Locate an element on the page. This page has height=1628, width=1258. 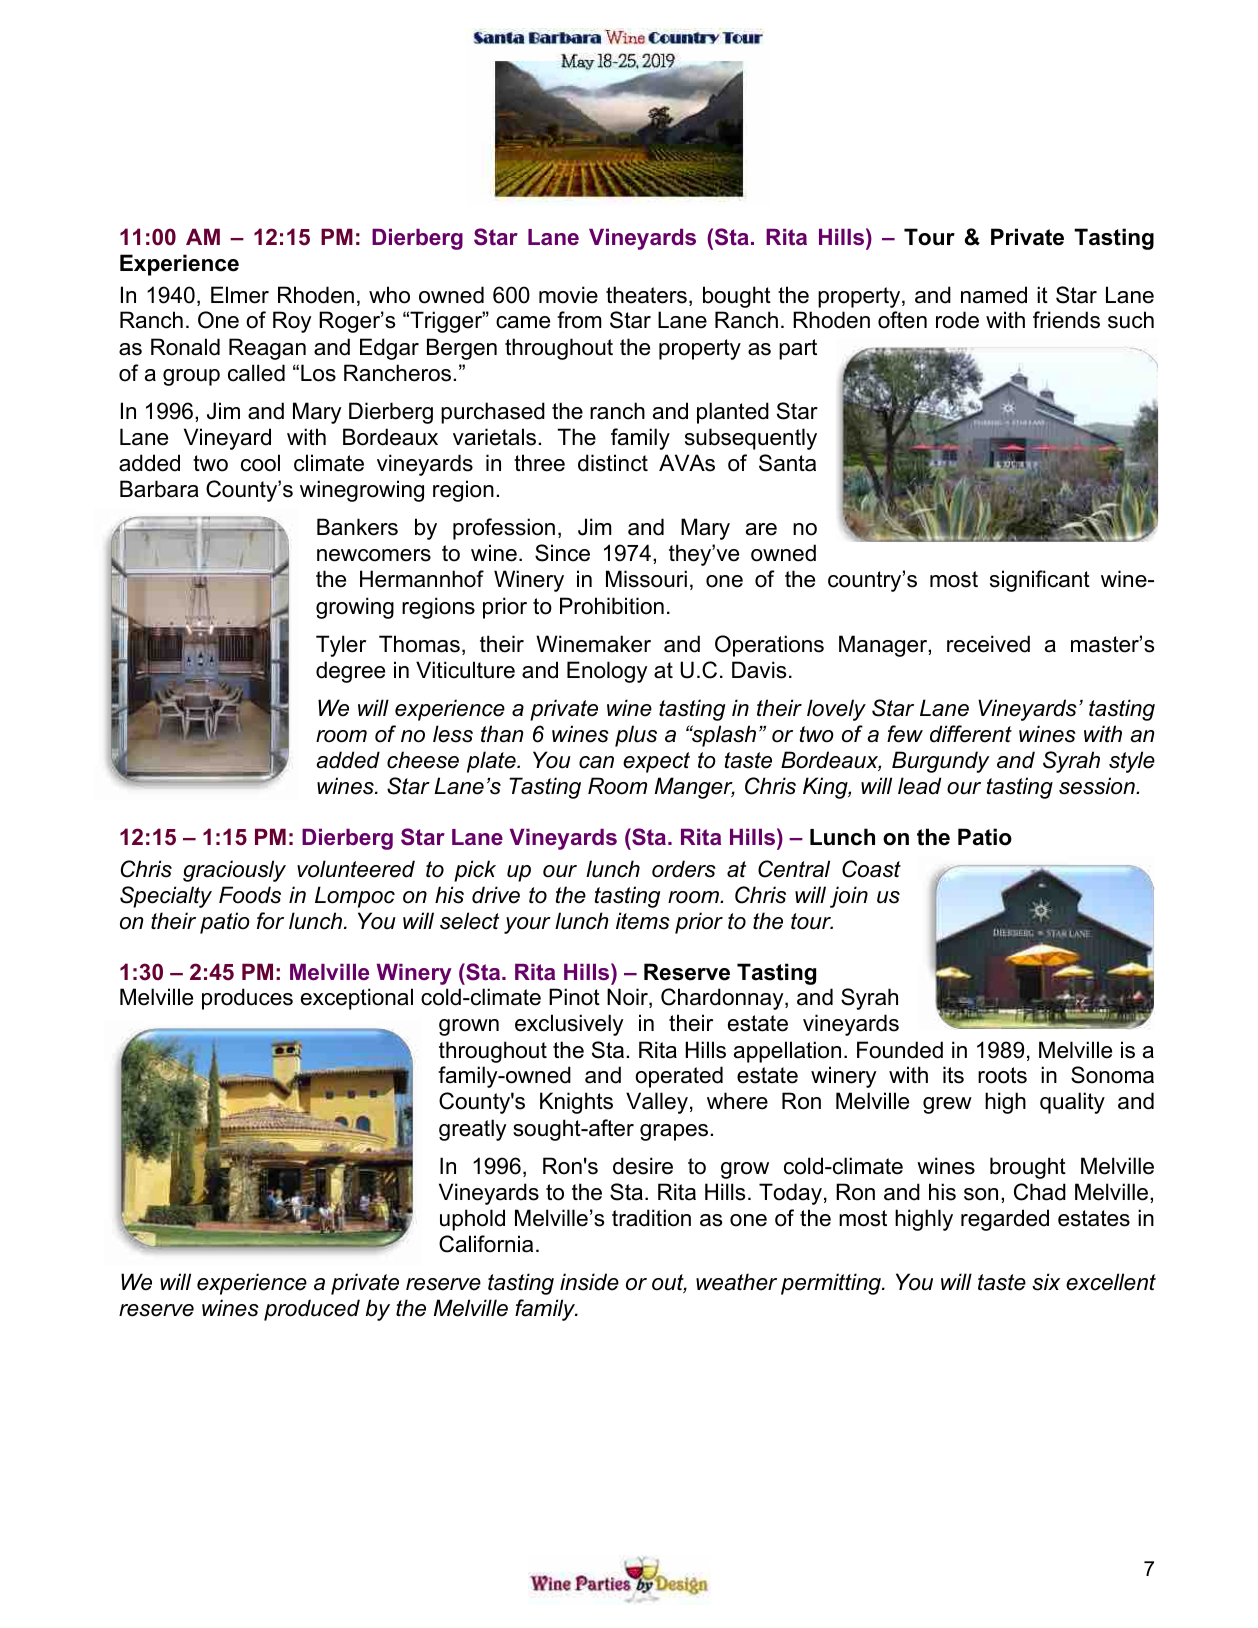
newcomers is located at coordinates (374, 555).
